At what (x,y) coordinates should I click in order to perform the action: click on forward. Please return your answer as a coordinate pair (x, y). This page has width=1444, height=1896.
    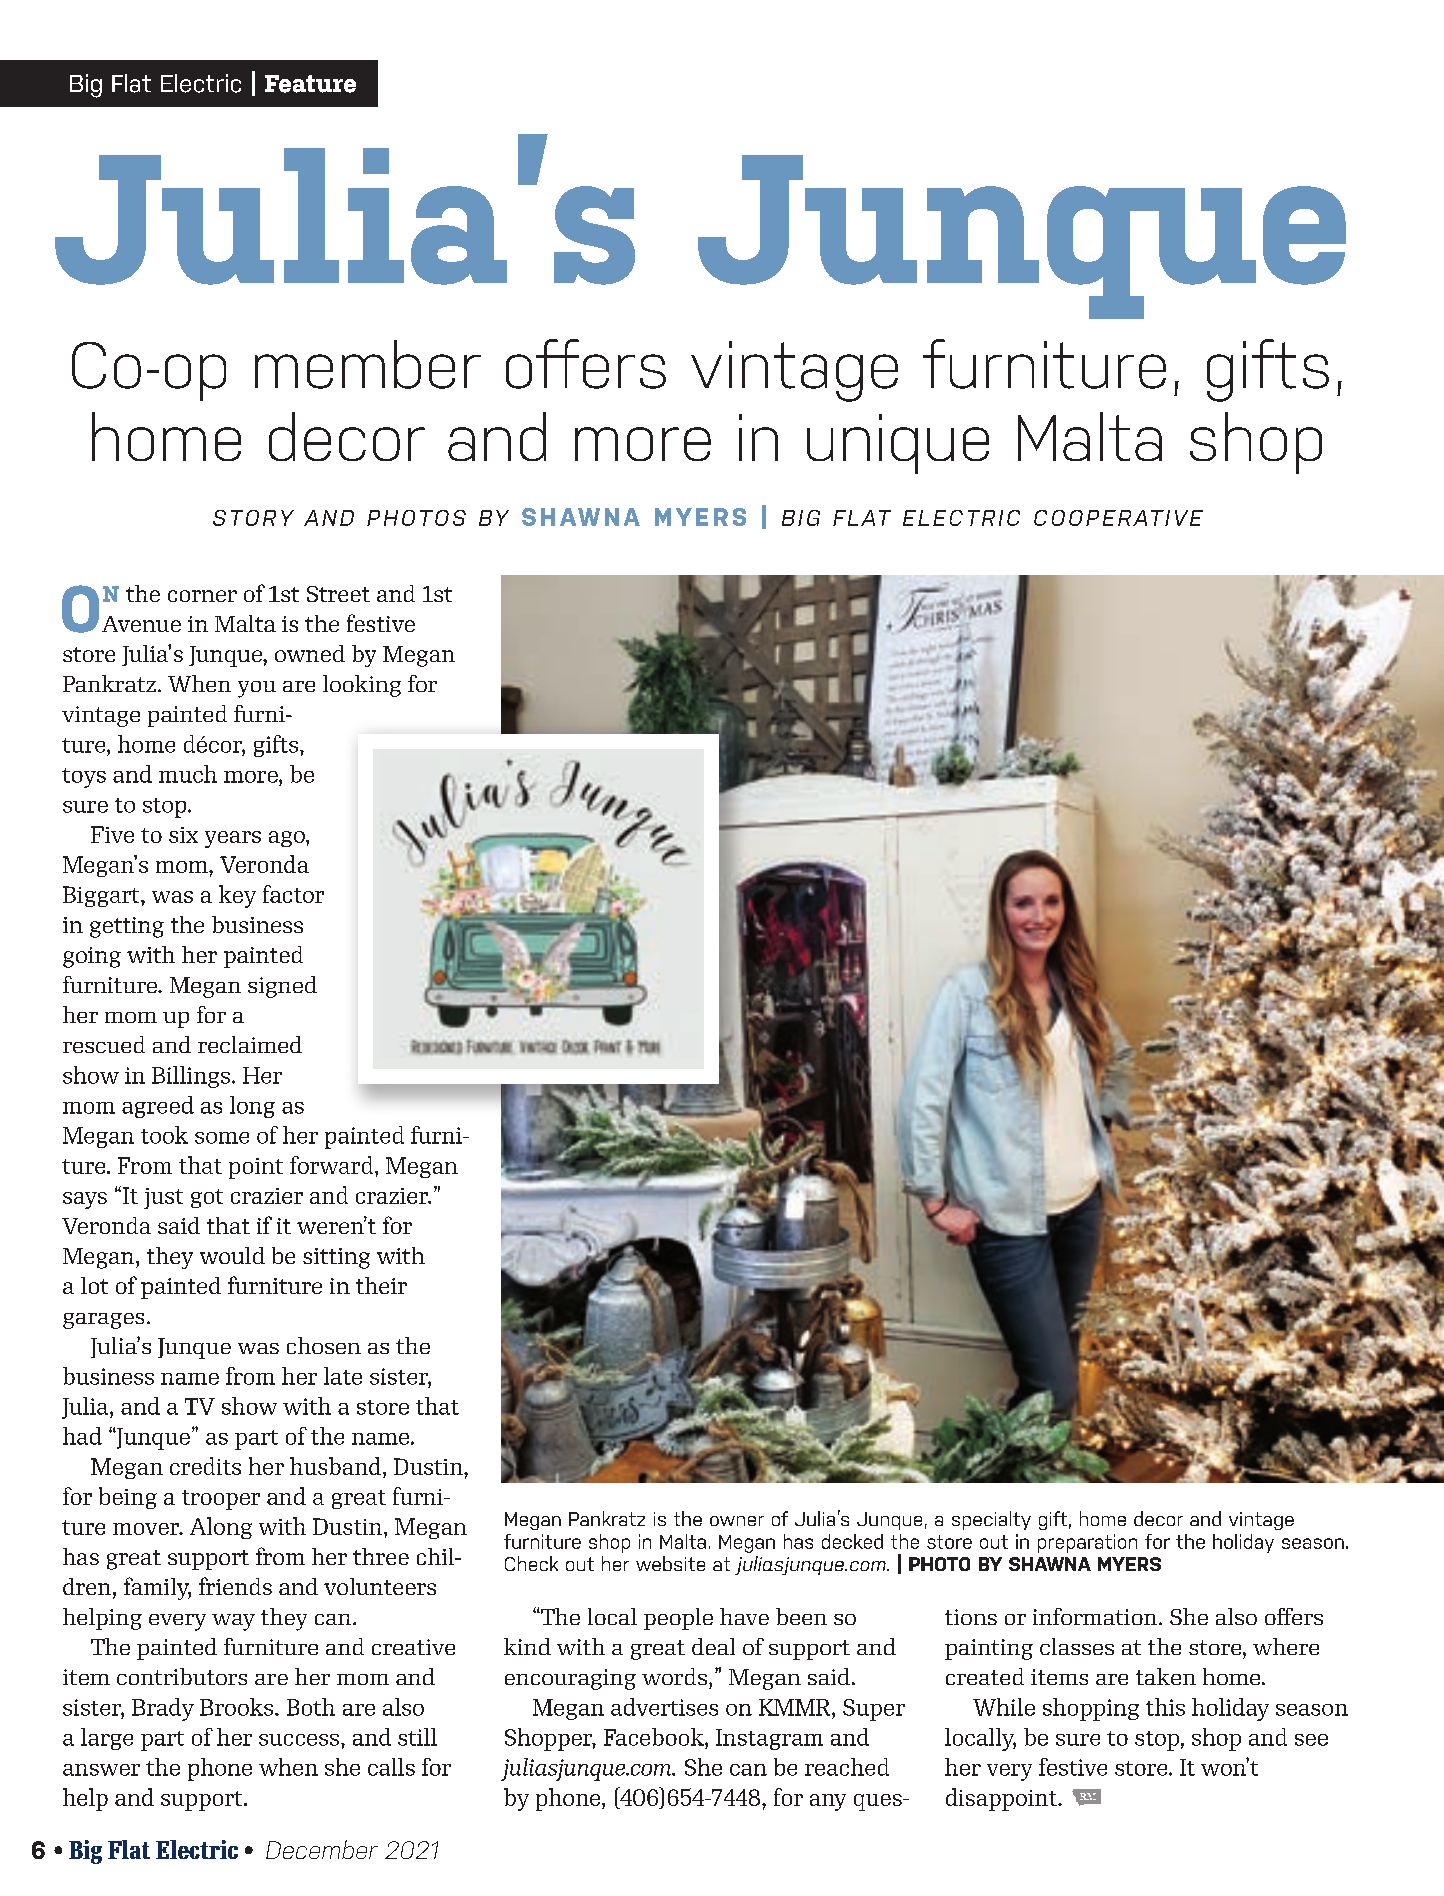
    Looking at the image, I should click on (333, 1165).
